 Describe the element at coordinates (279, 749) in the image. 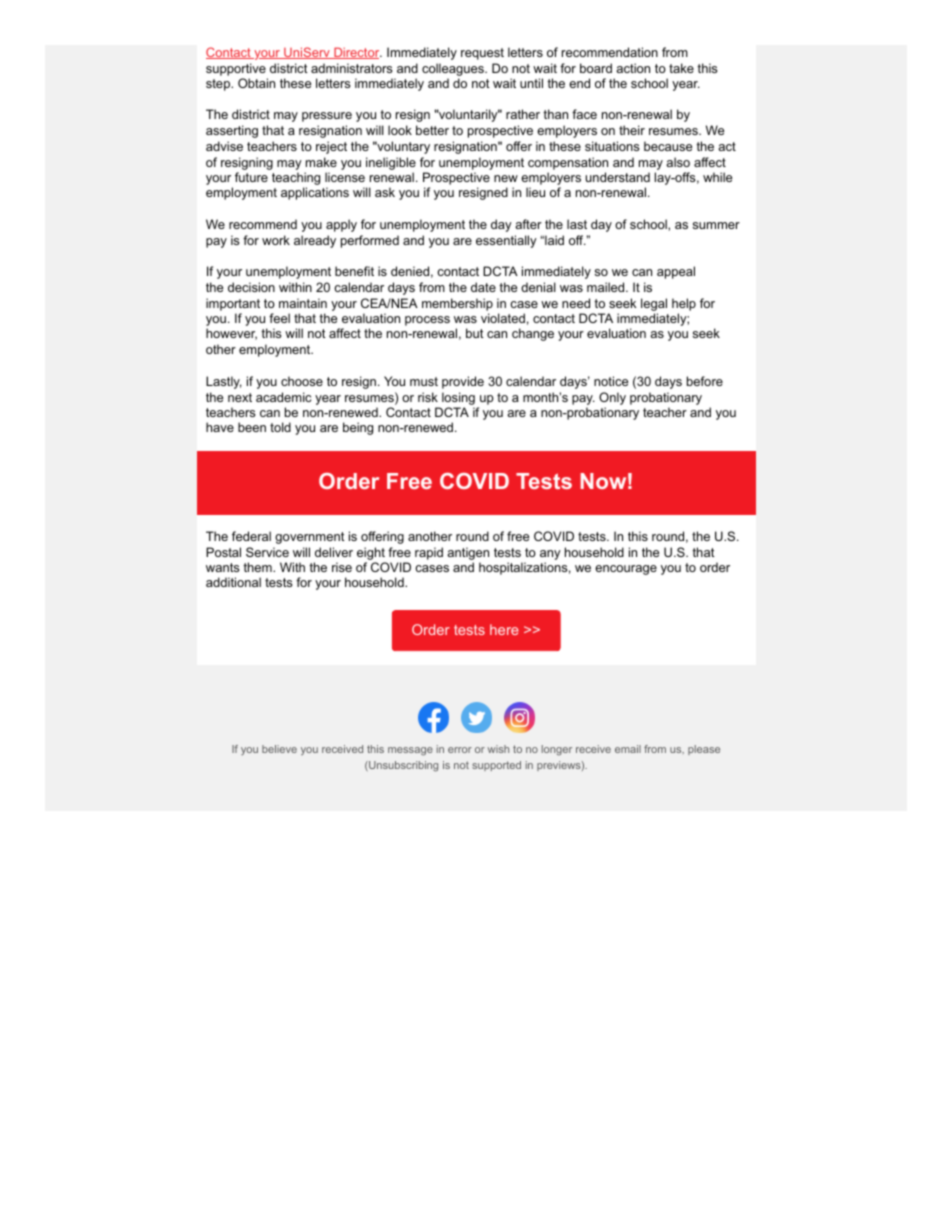

I see `believe` at that location.
